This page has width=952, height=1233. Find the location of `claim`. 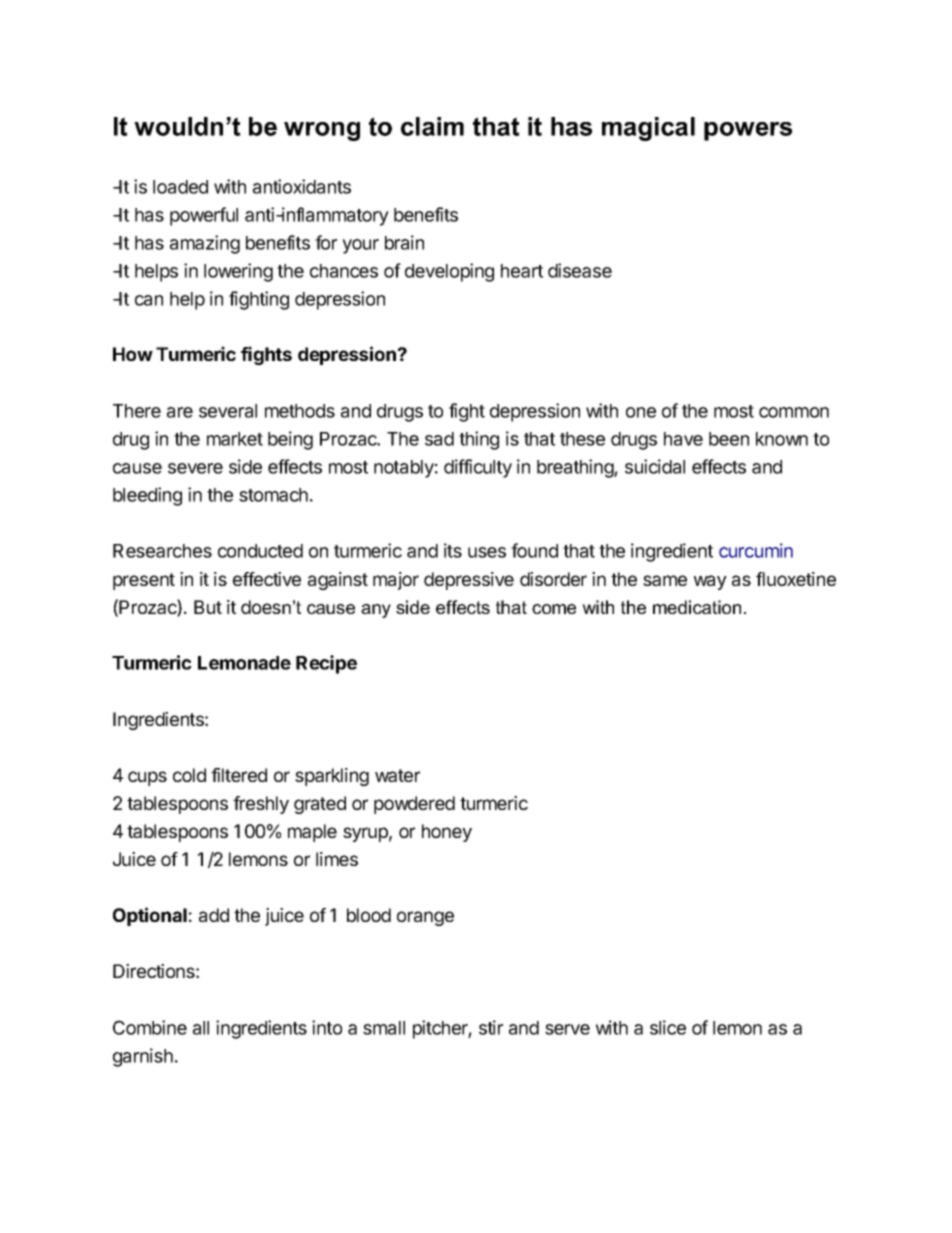

claim is located at coordinates (432, 126).
